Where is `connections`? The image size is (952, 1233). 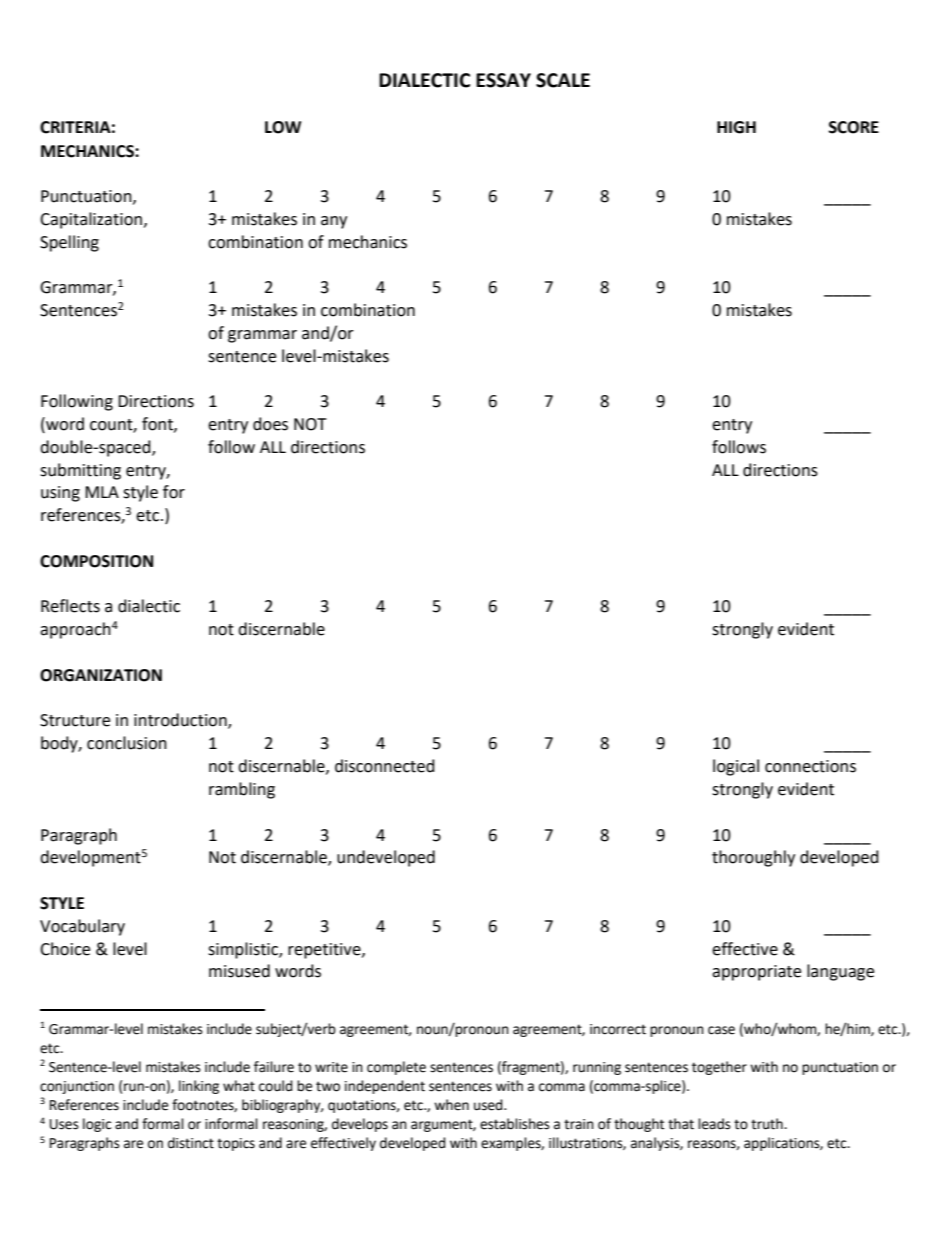 connections is located at coordinates (810, 766).
